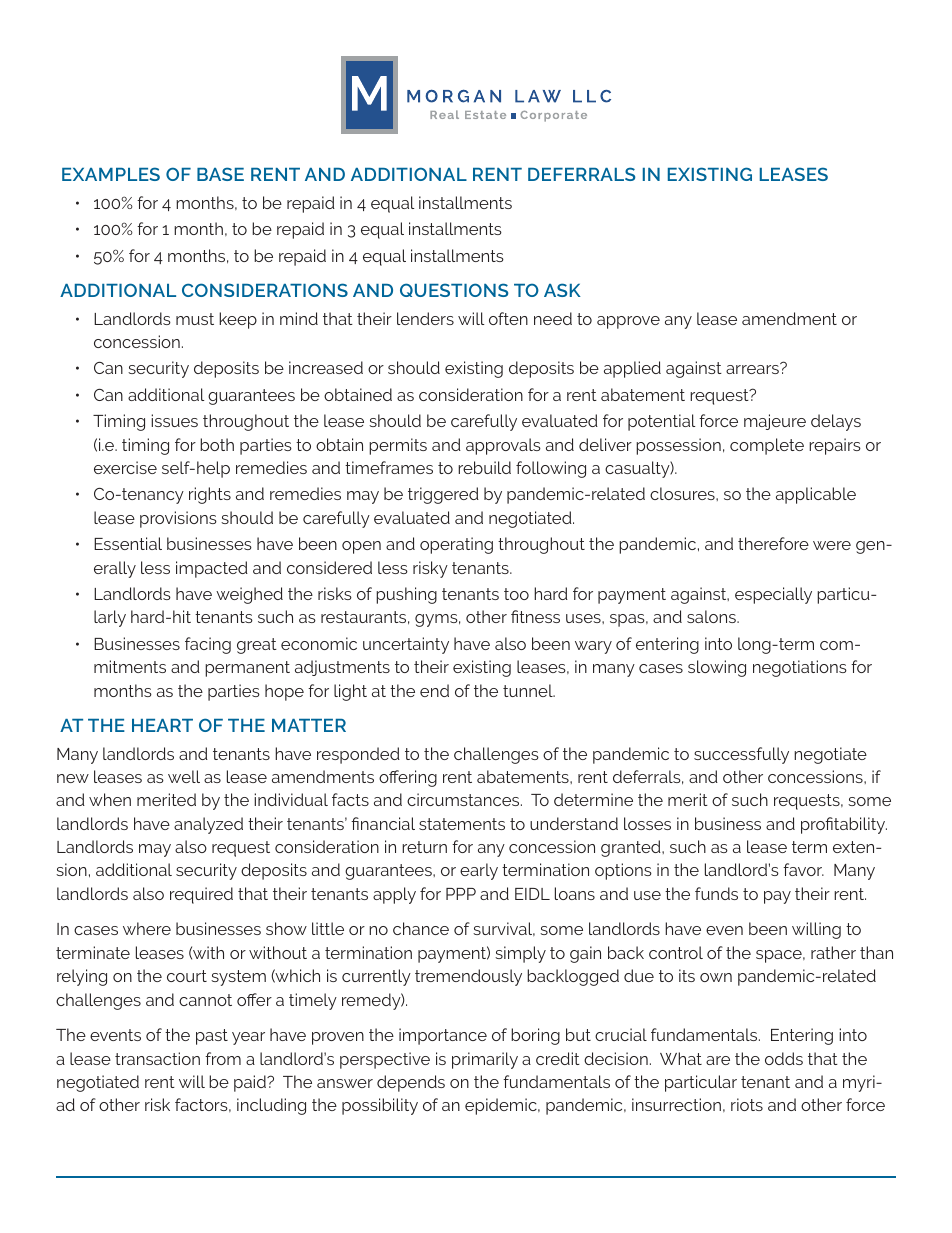 Image resolution: width=952 pixels, height=1233 pixels. Describe the element at coordinates (208, 645) in the page. I see `facing` at that location.
